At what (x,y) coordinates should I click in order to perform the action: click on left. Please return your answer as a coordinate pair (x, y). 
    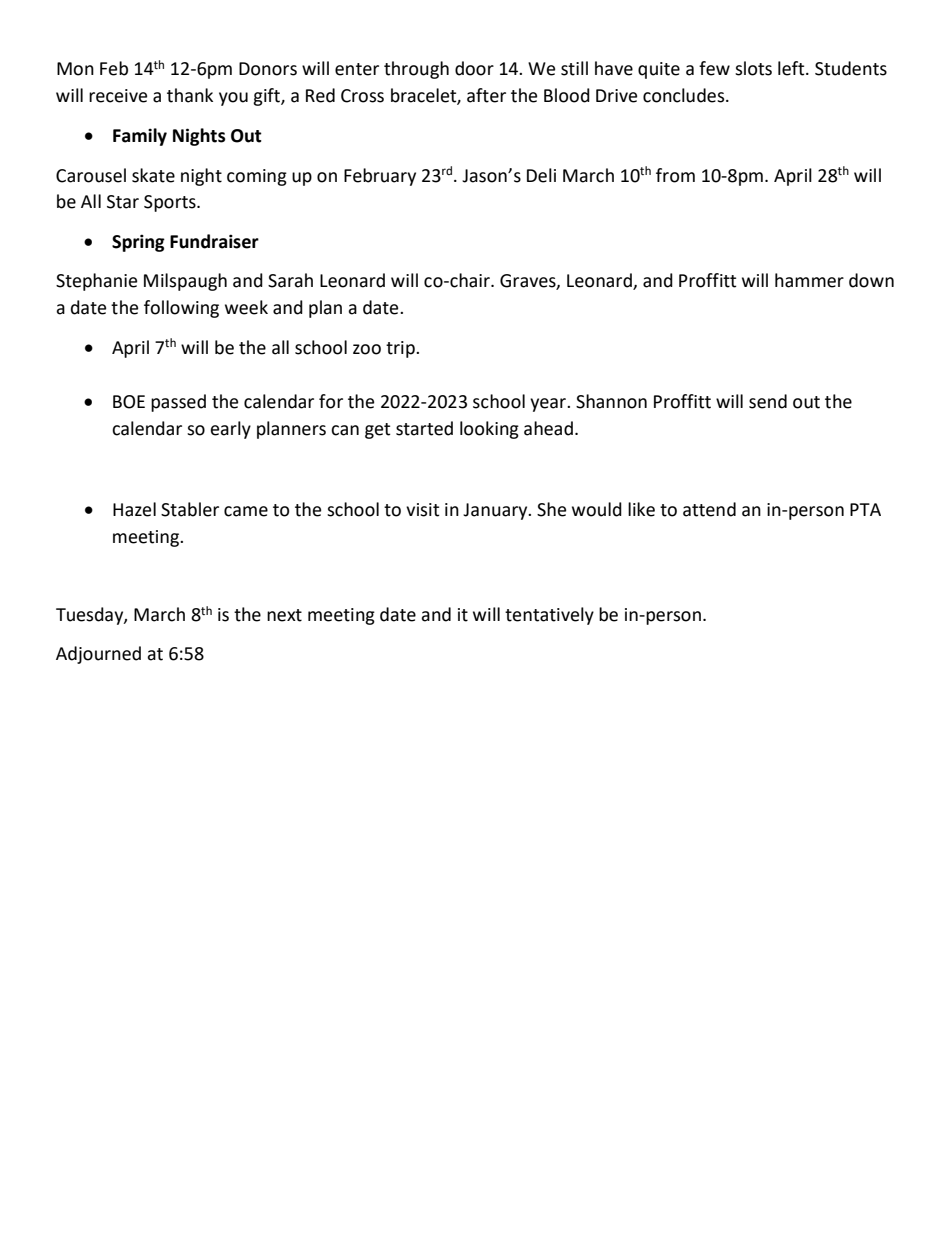
    Looking at the image, I should click on (792, 68).
